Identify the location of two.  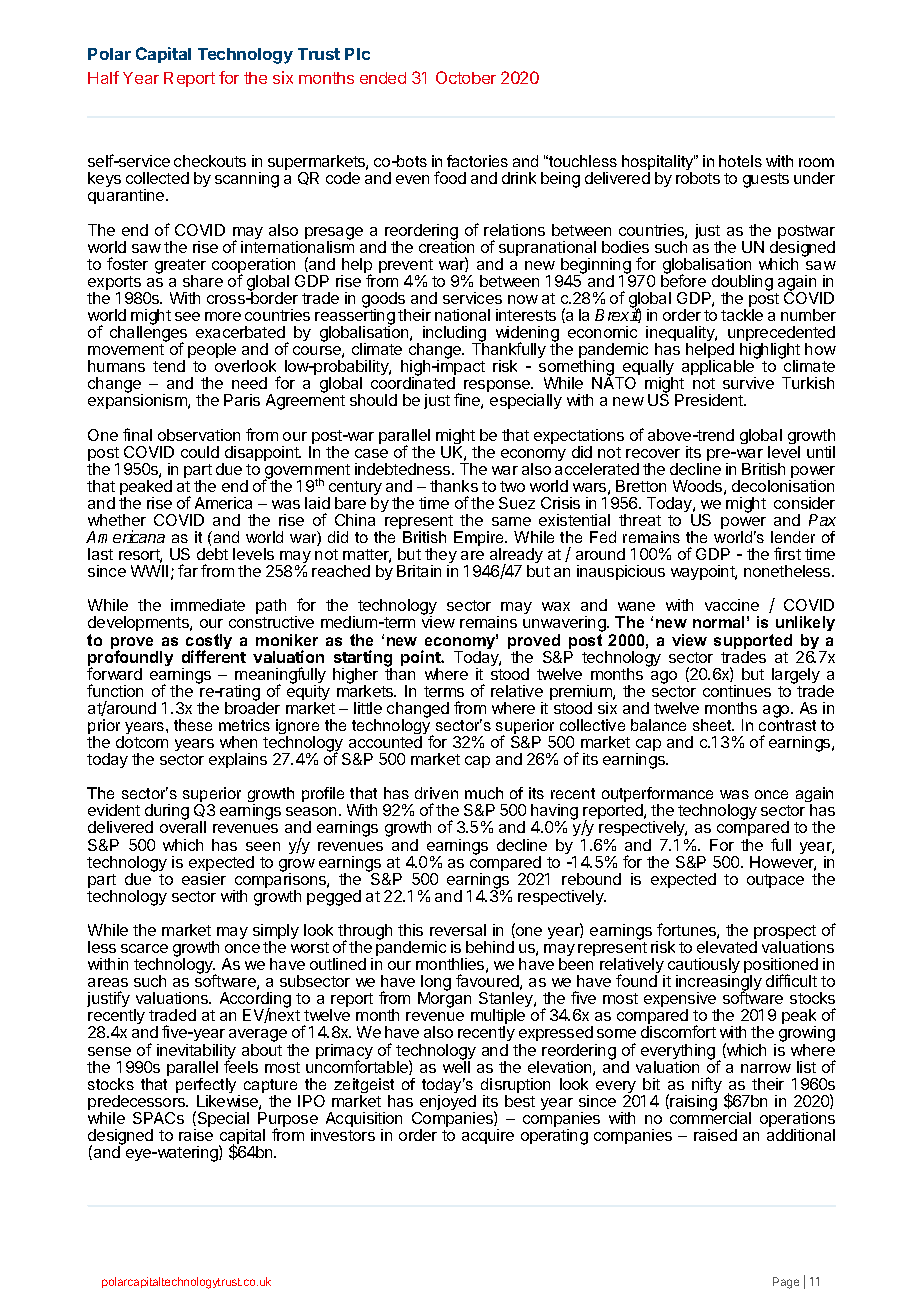
(512, 486).
